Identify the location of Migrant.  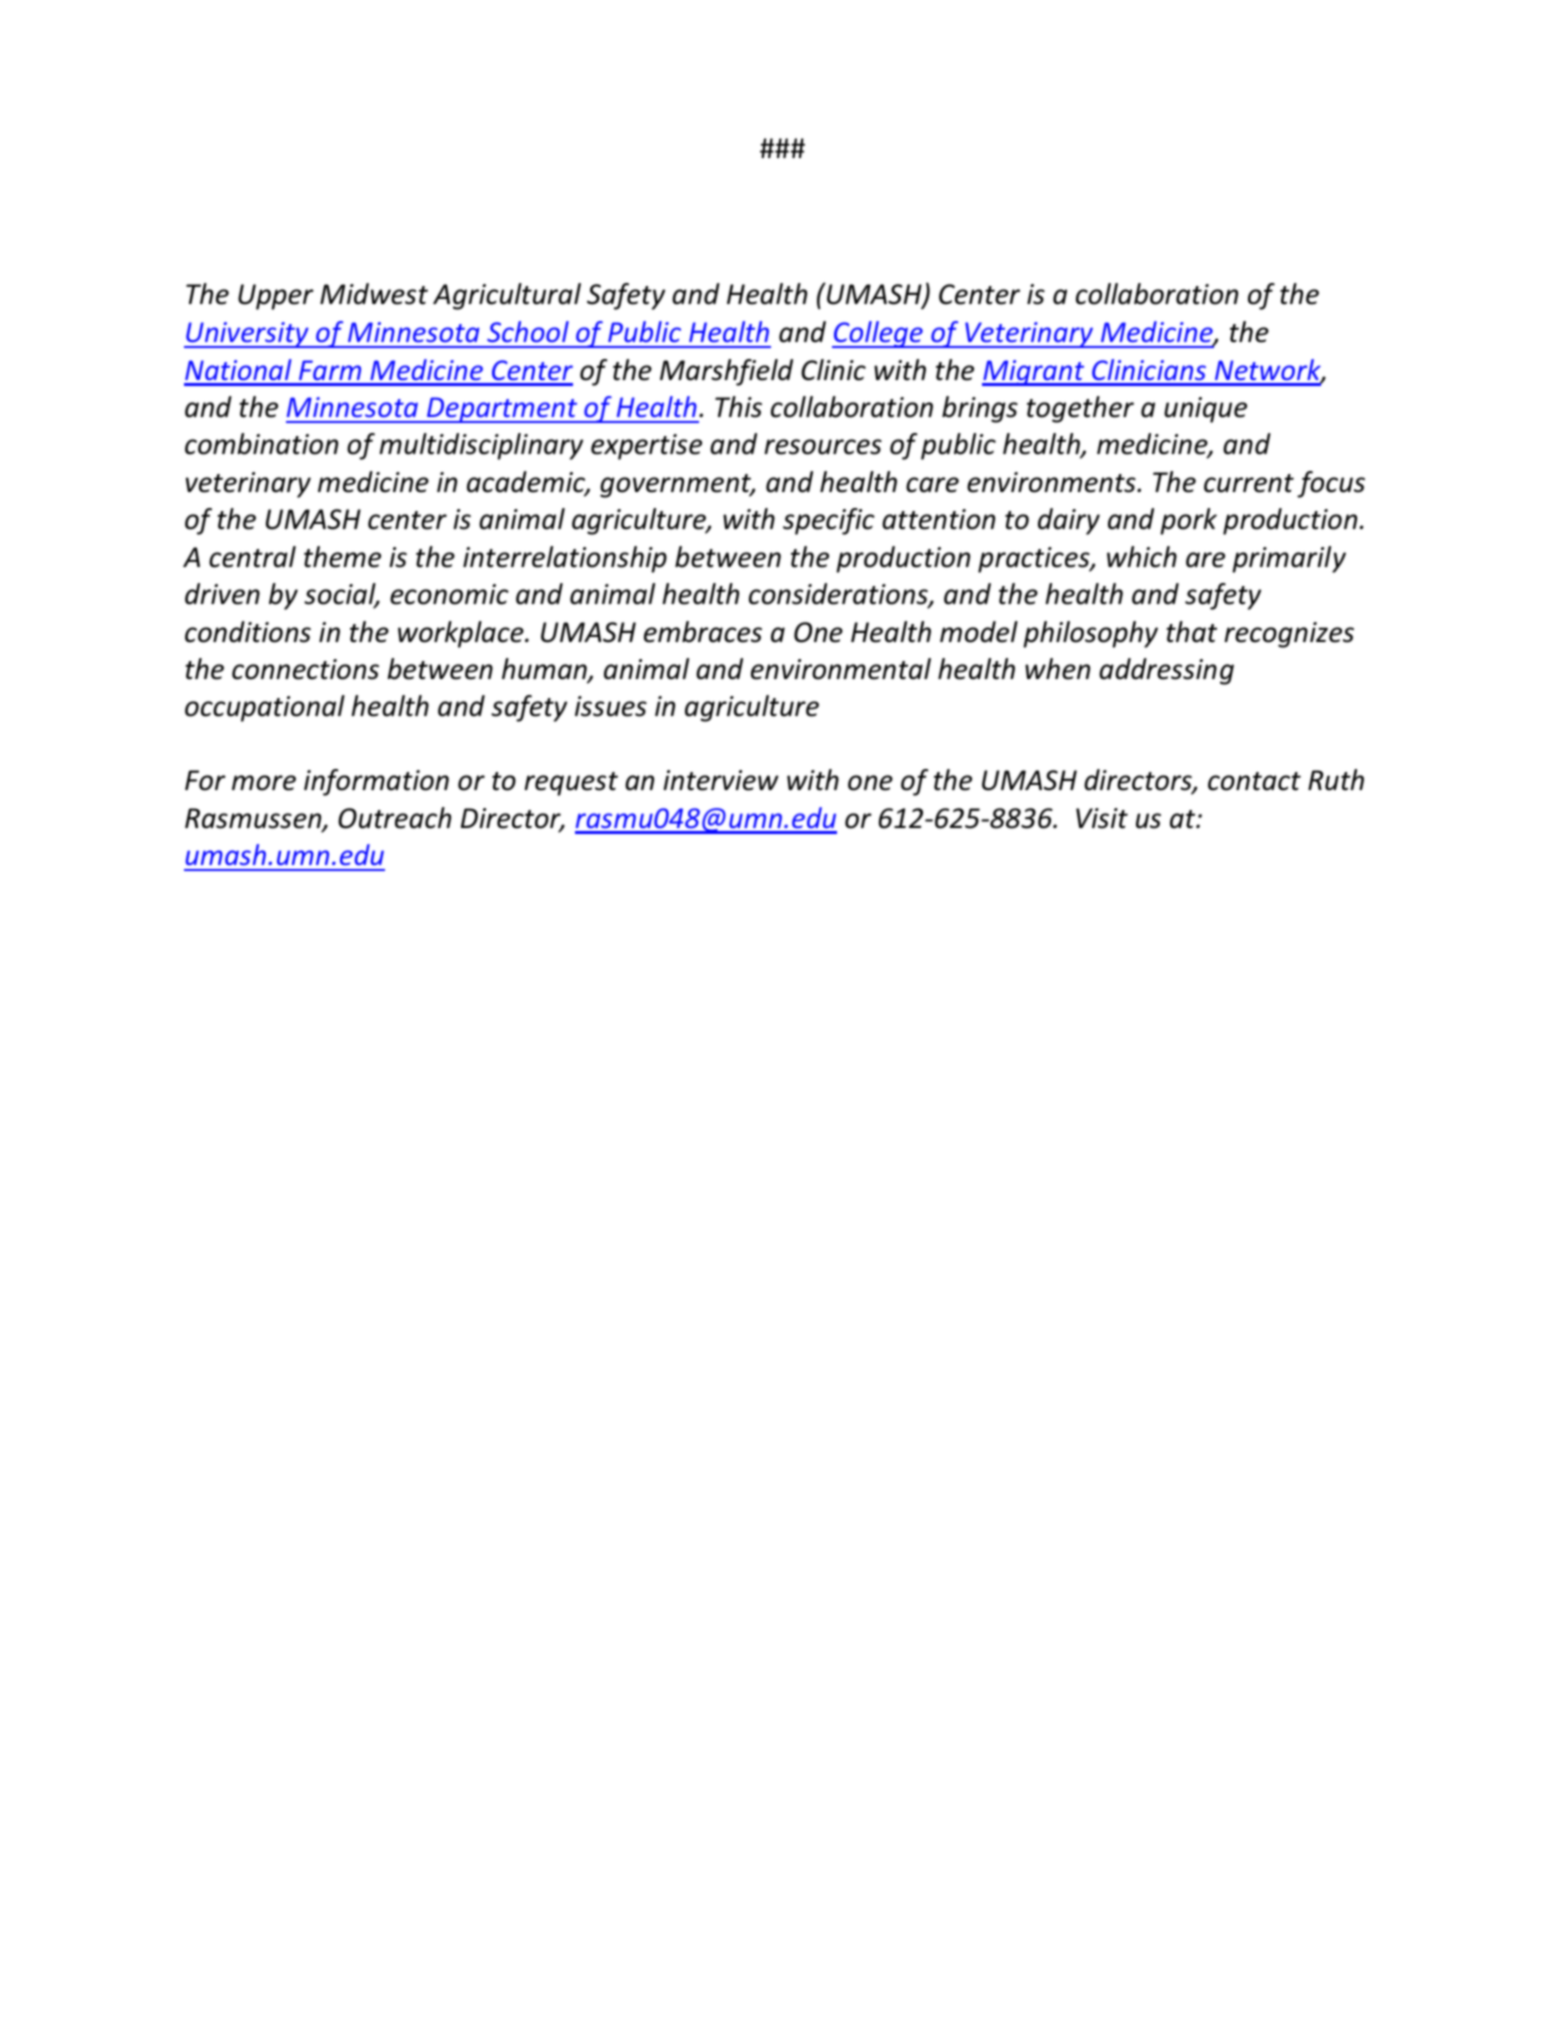
(1034, 373).
